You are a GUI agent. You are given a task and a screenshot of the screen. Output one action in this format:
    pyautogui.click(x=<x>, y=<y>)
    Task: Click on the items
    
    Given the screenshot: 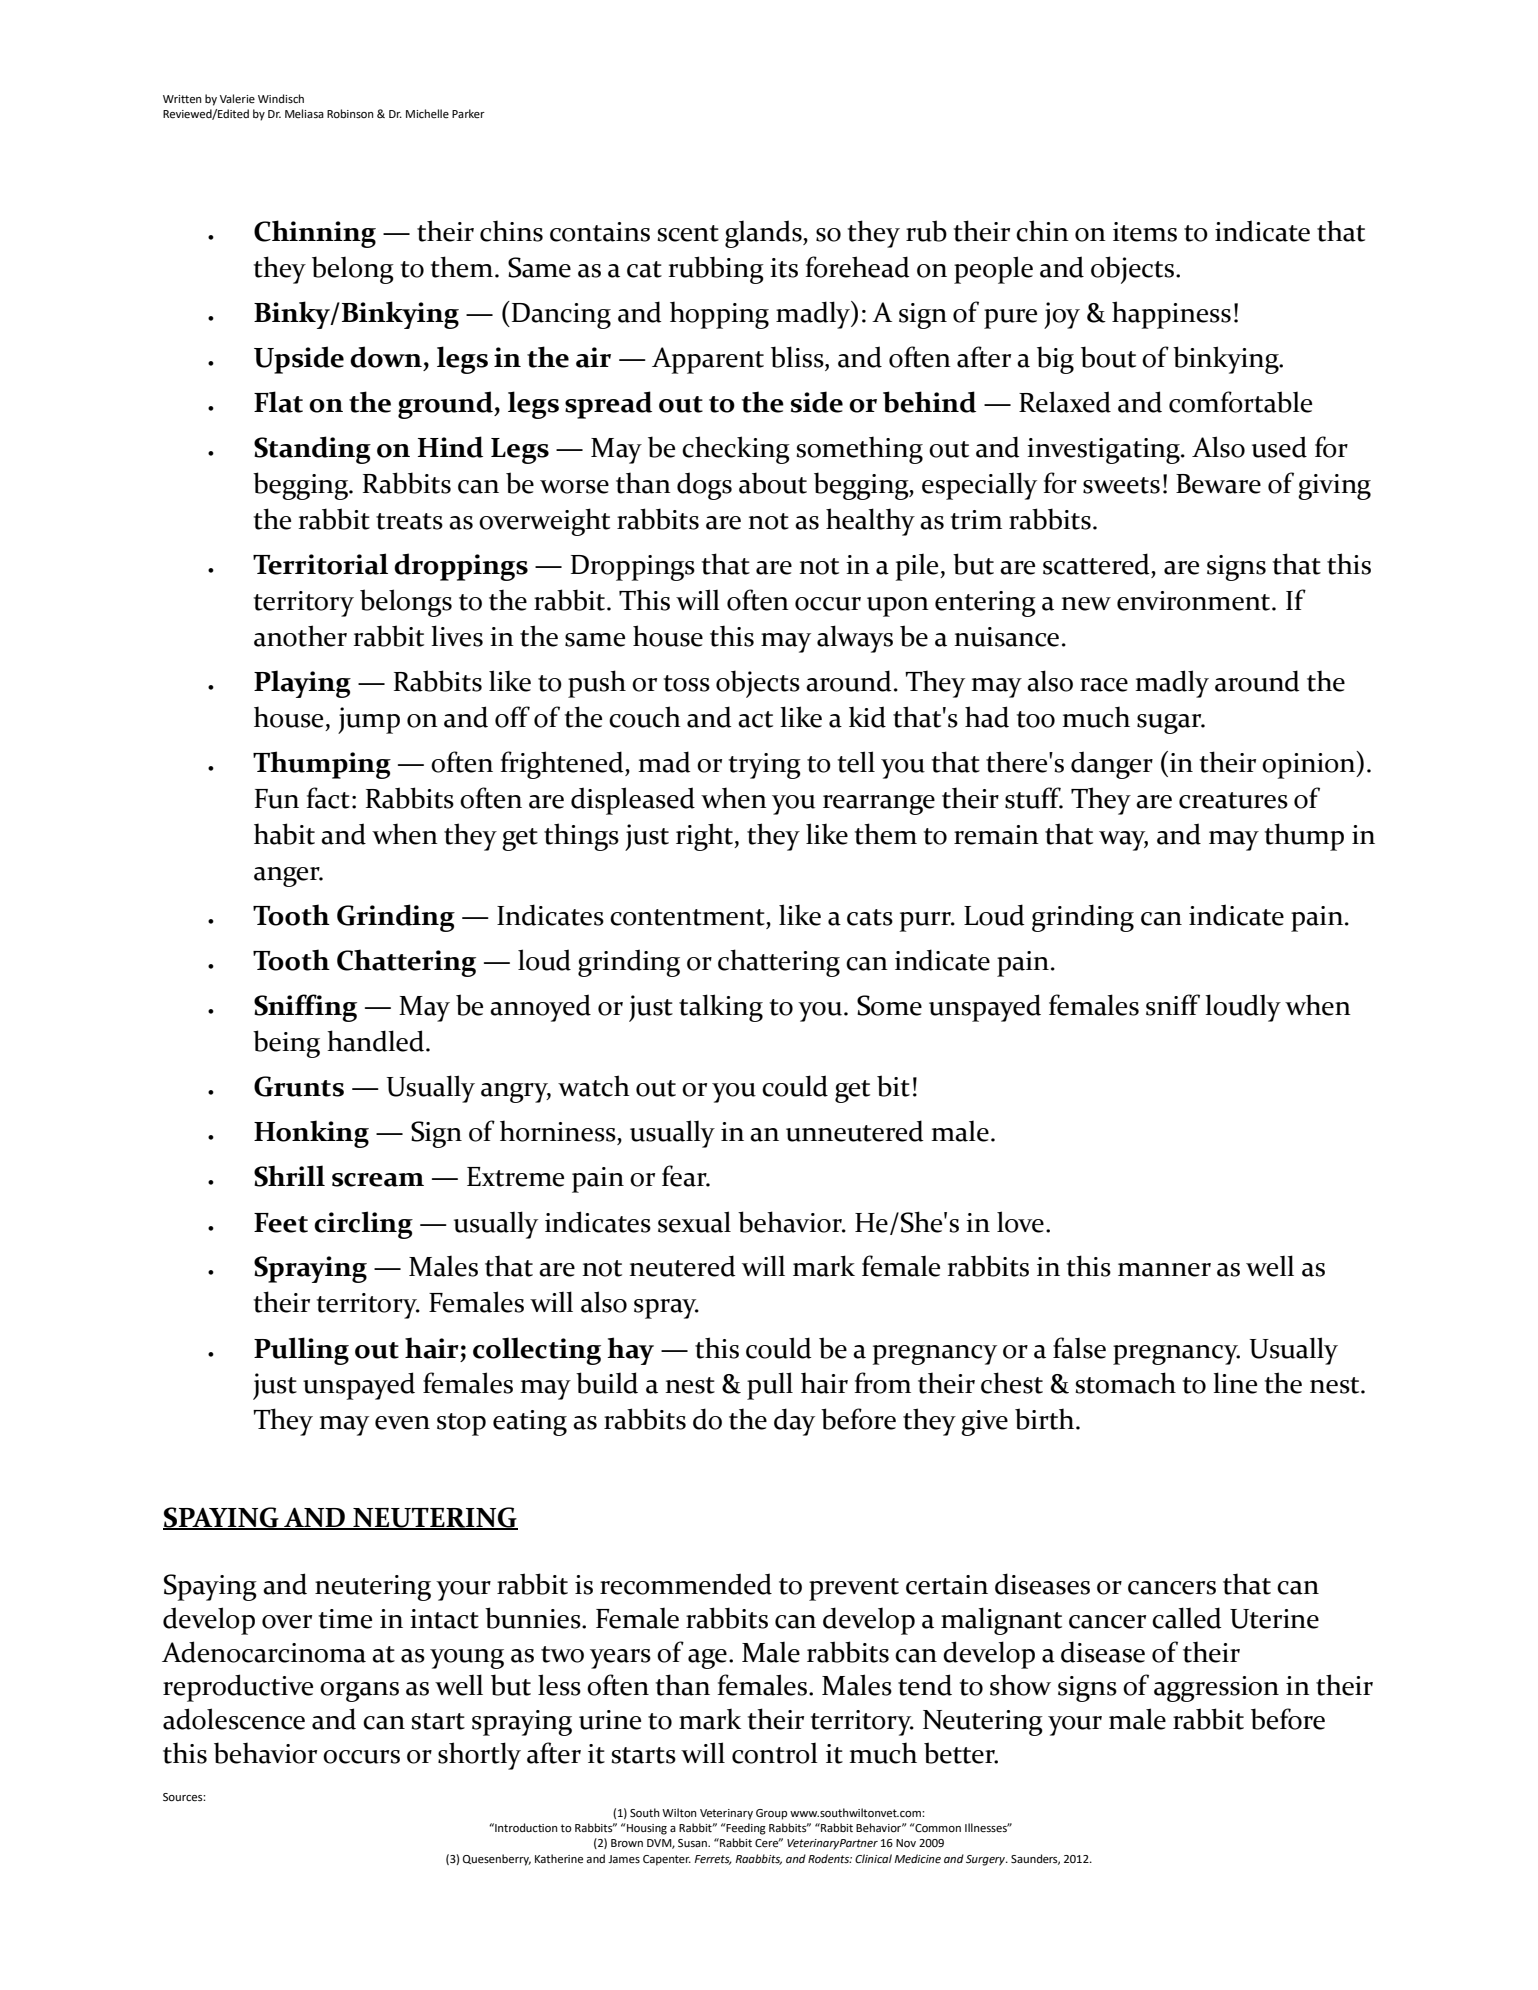 What is the action you would take?
    pyautogui.click(x=1145, y=232)
